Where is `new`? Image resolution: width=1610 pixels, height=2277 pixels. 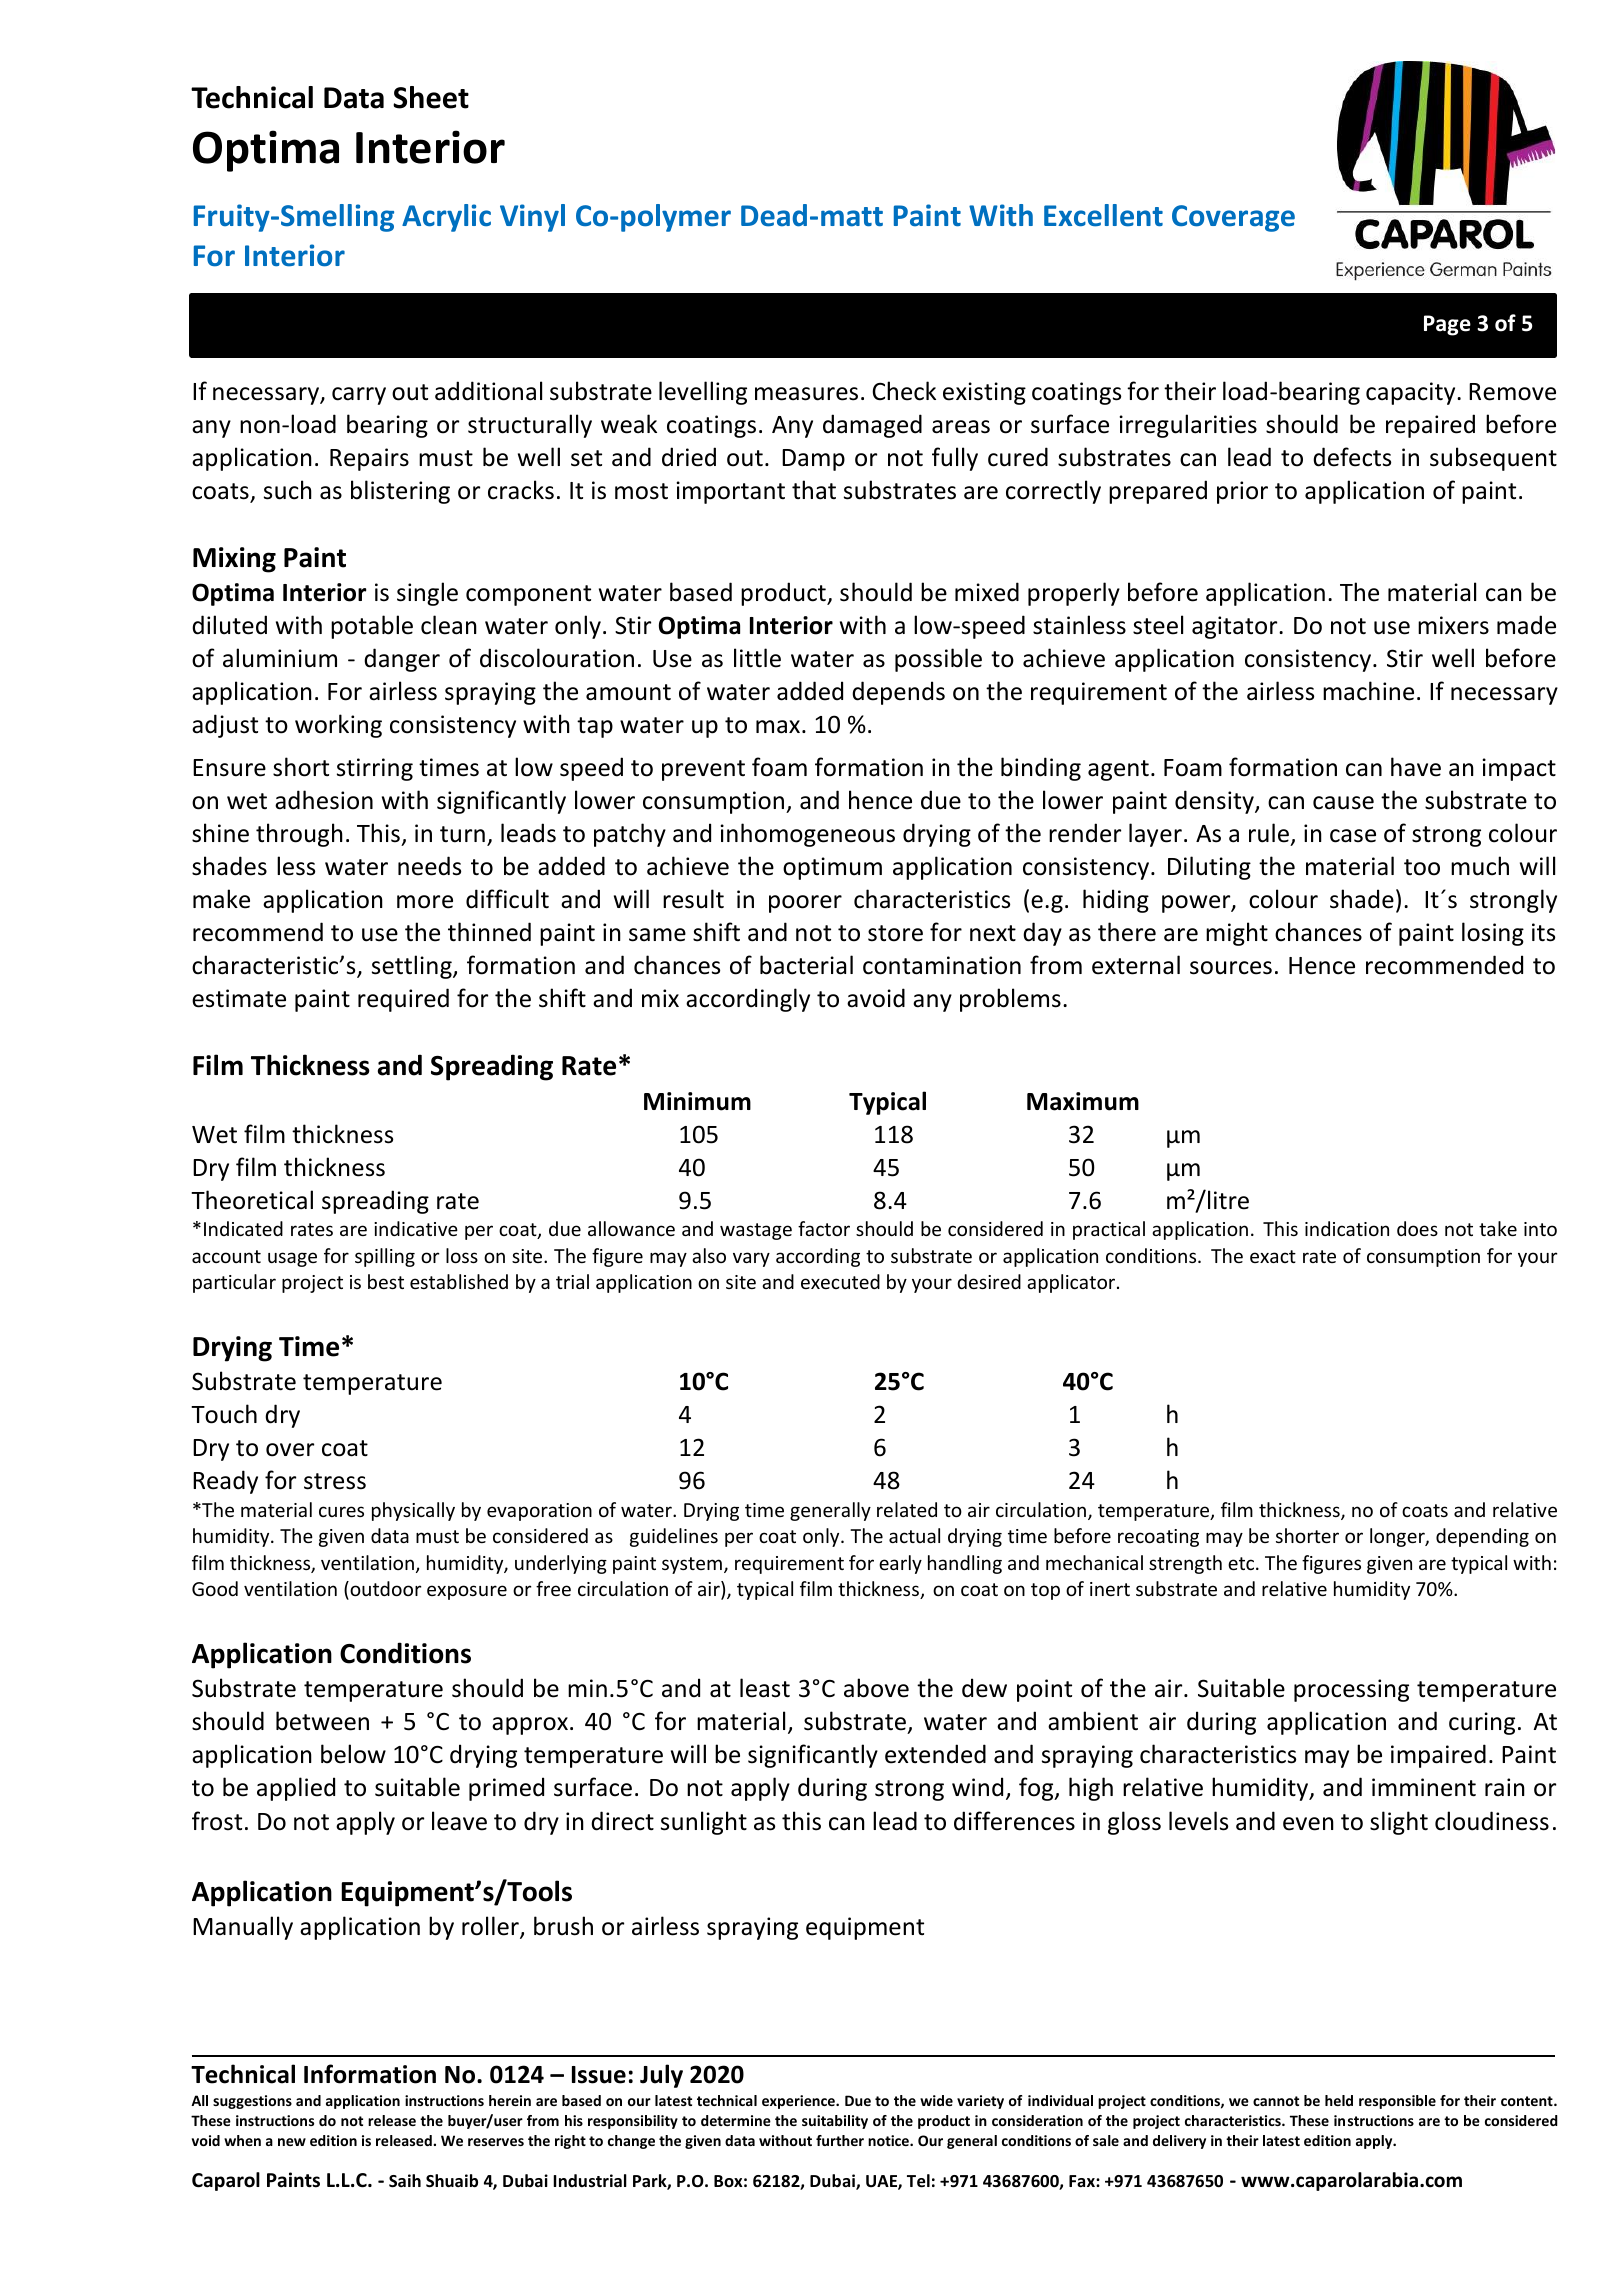 new is located at coordinates (292, 2142).
